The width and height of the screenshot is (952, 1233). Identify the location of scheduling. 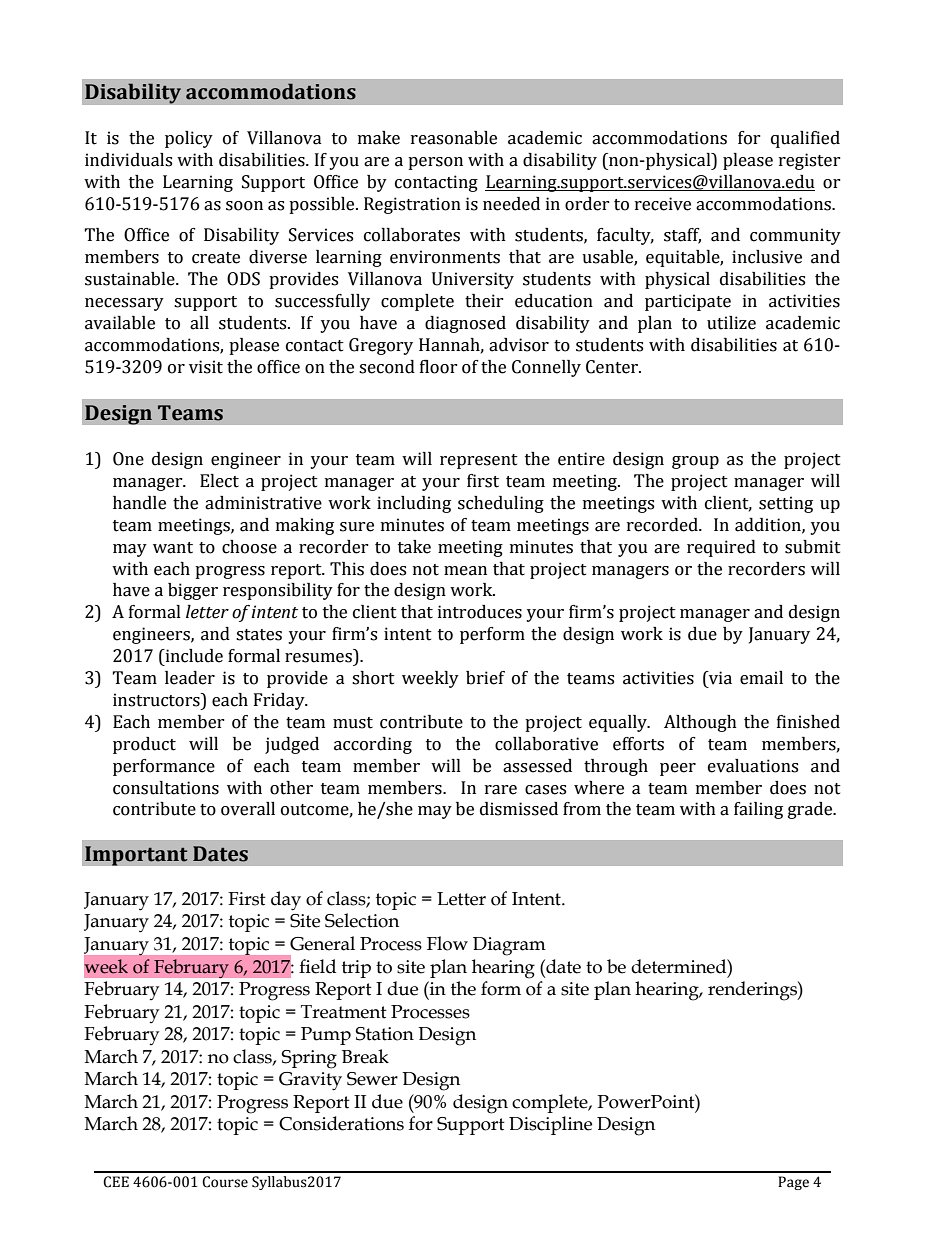
(501, 504).
